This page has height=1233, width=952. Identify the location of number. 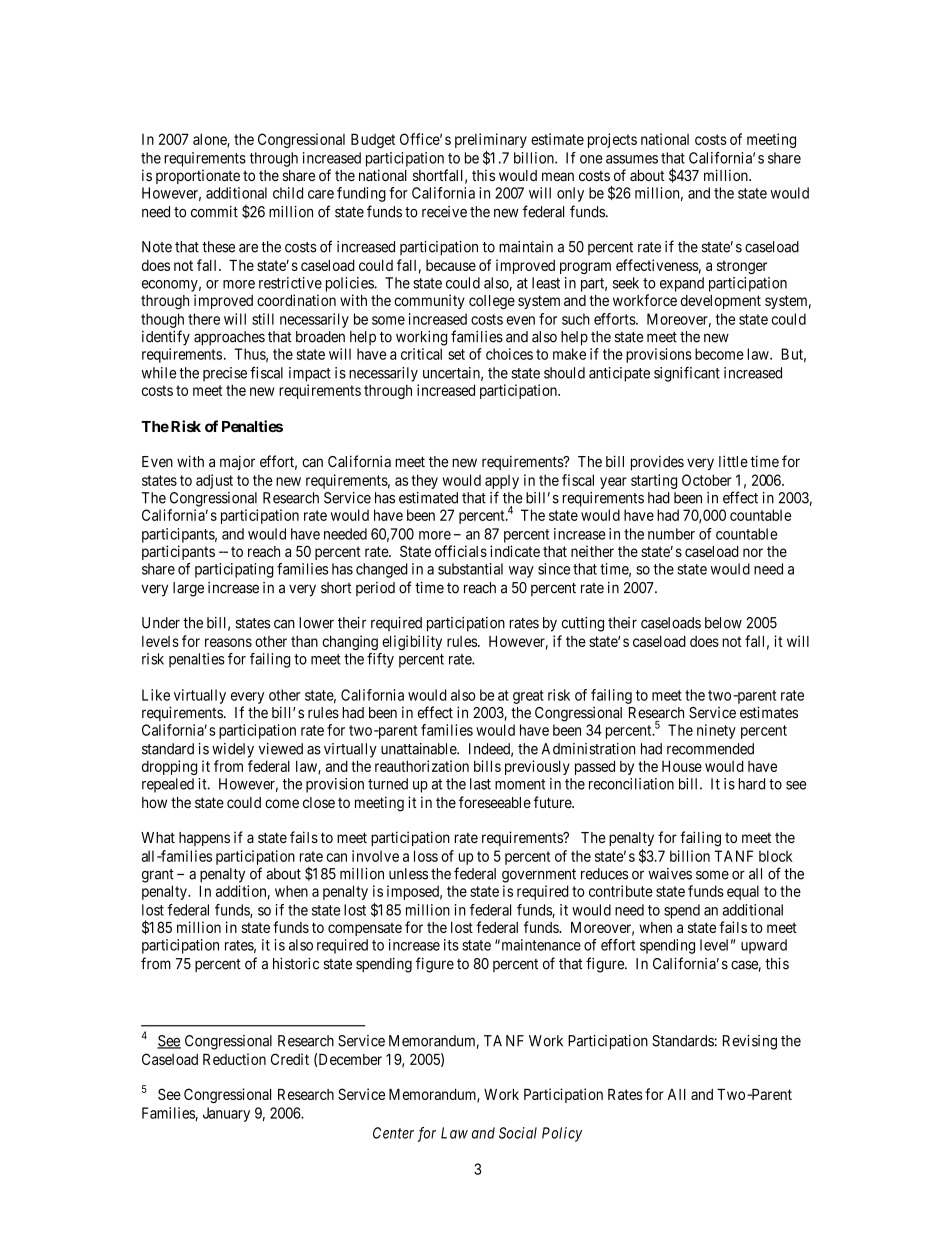
(671, 534).
